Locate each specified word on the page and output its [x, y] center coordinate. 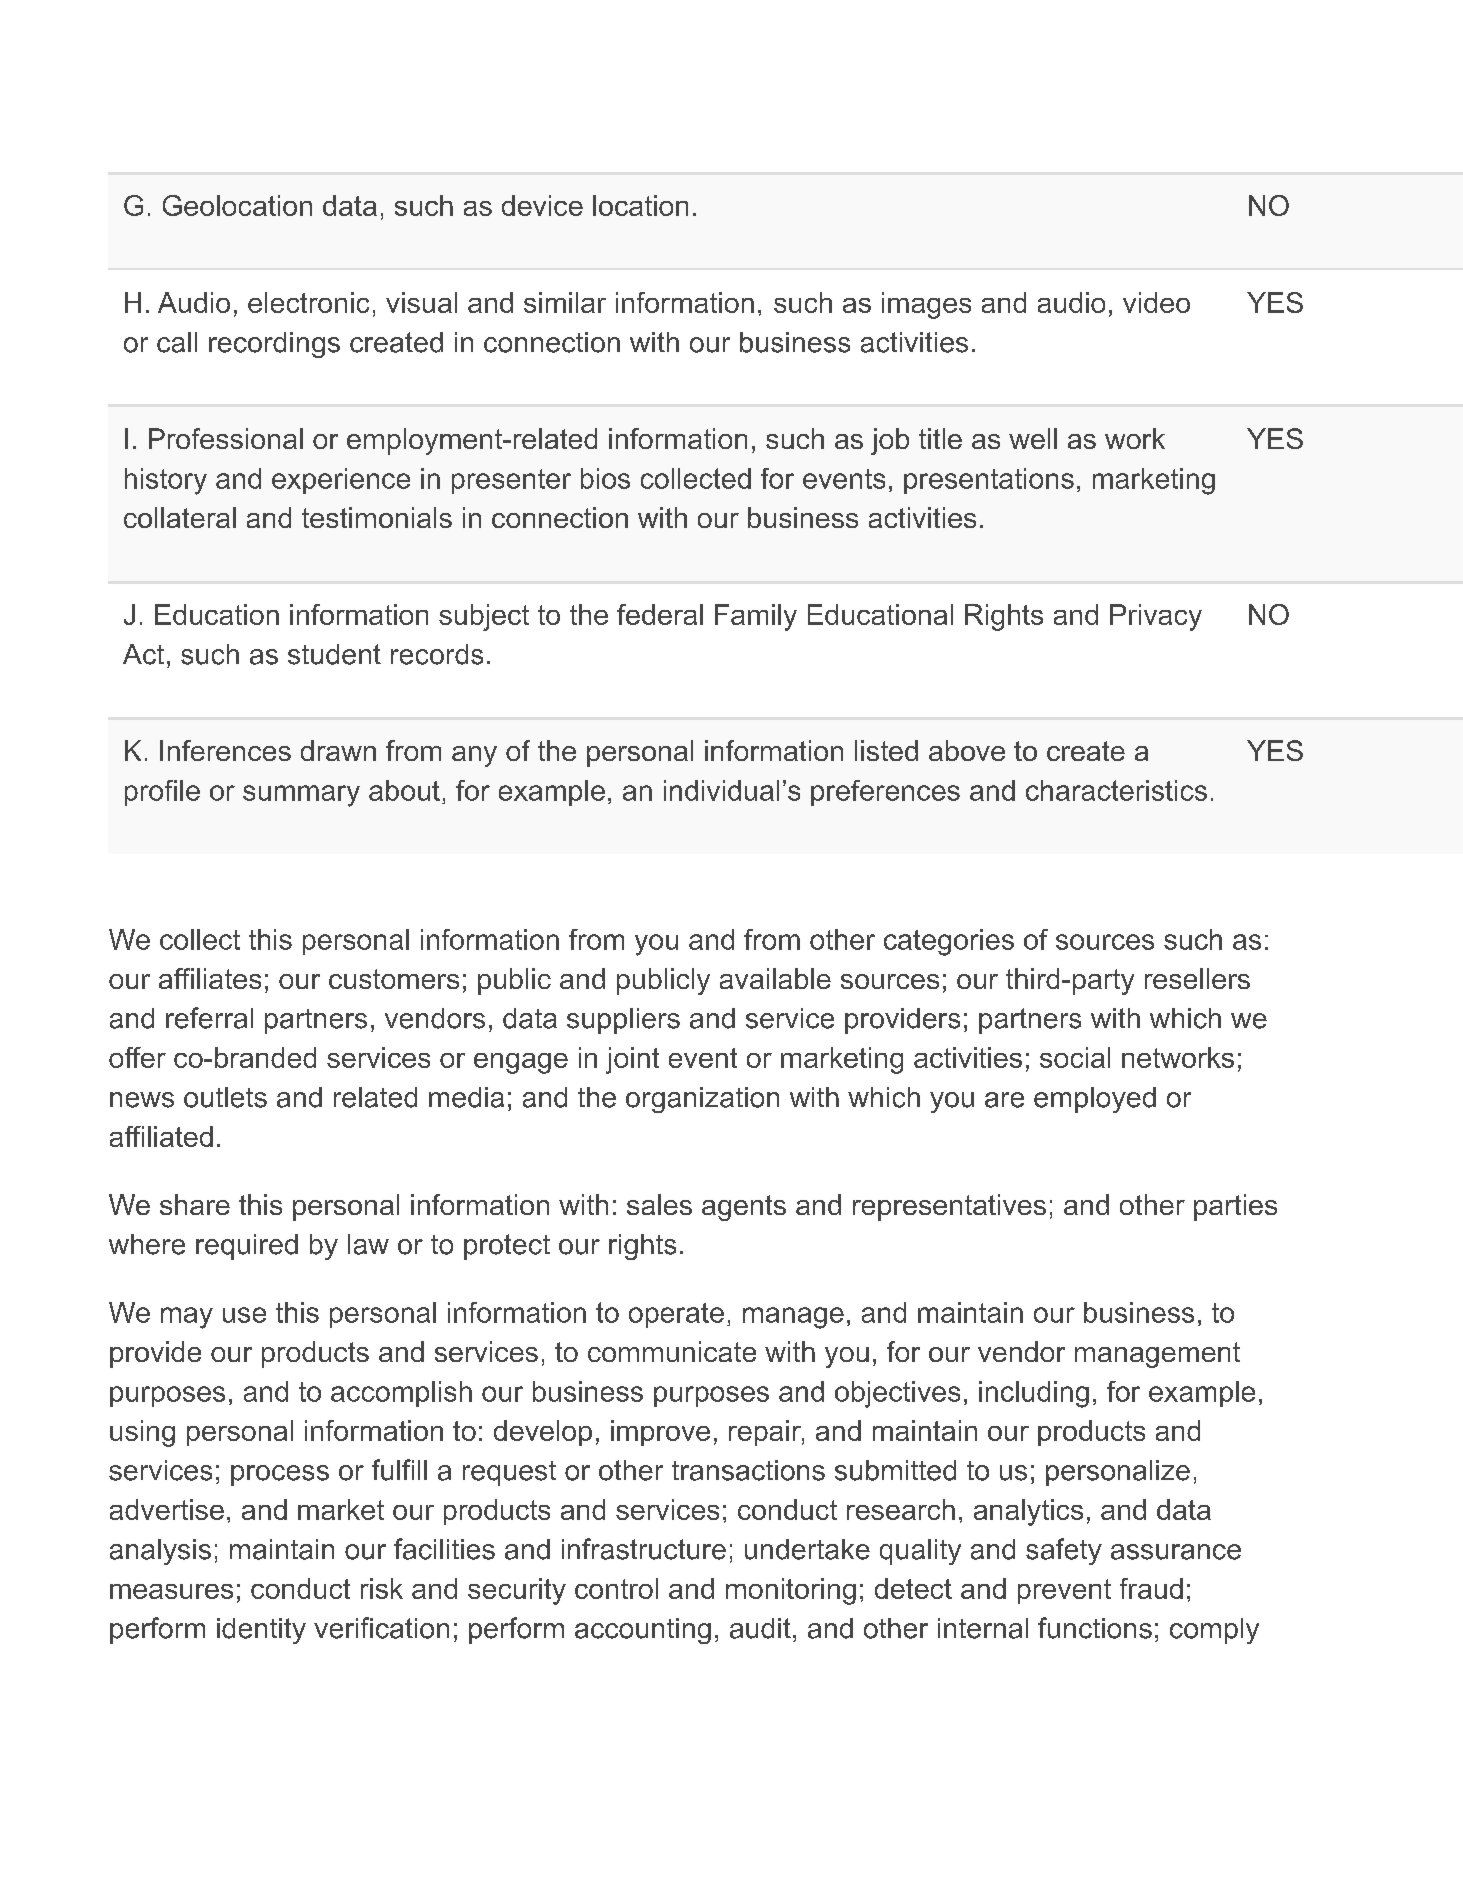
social [1075, 1057]
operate [676, 1315]
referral [209, 1018]
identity [261, 1631]
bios [605, 478]
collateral [180, 517]
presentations [989, 481]
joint [632, 1060]
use [244, 1315]
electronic [308, 302]
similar [565, 302]
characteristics [1116, 790]
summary [301, 796]
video [1156, 302]
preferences [885, 793]
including [1034, 1394]
